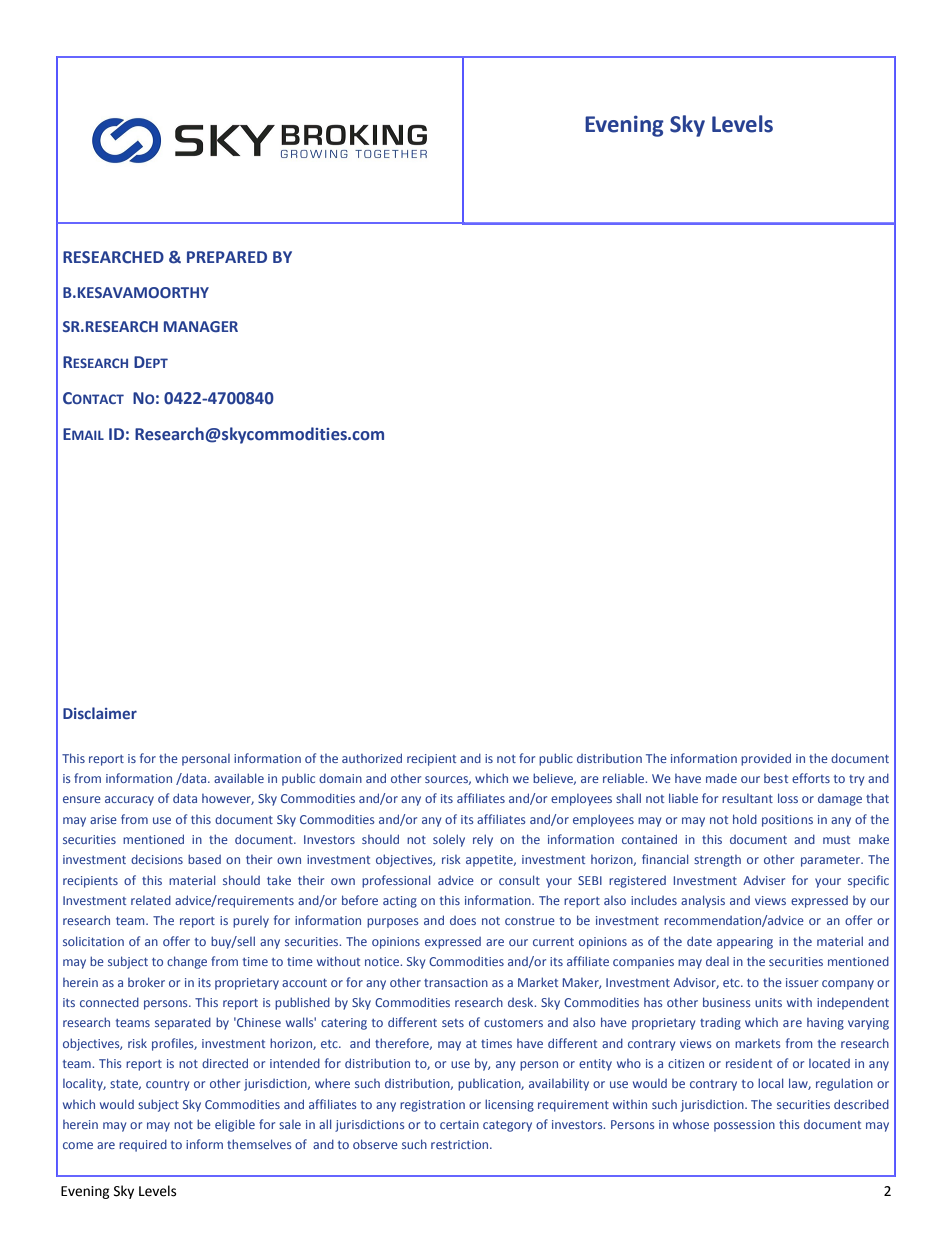  Describe the element at coordinates (776, 778) in the image. I see `best` at that location.
